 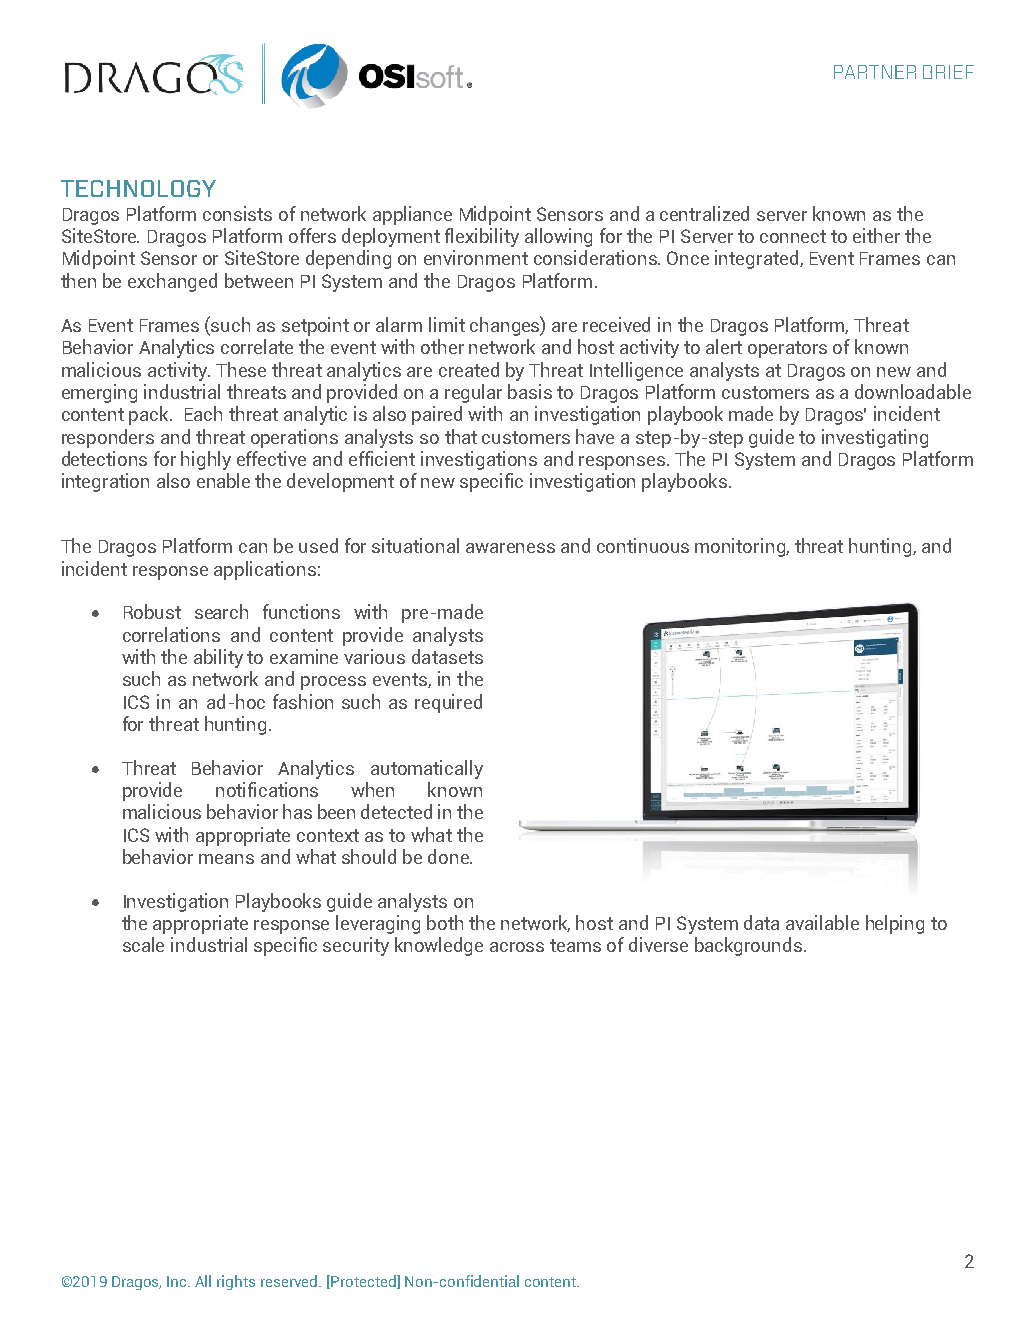 What do you see at coordinates (290, 1281) in the image?
I see `reserved` at bounding box center [290, 1281].
